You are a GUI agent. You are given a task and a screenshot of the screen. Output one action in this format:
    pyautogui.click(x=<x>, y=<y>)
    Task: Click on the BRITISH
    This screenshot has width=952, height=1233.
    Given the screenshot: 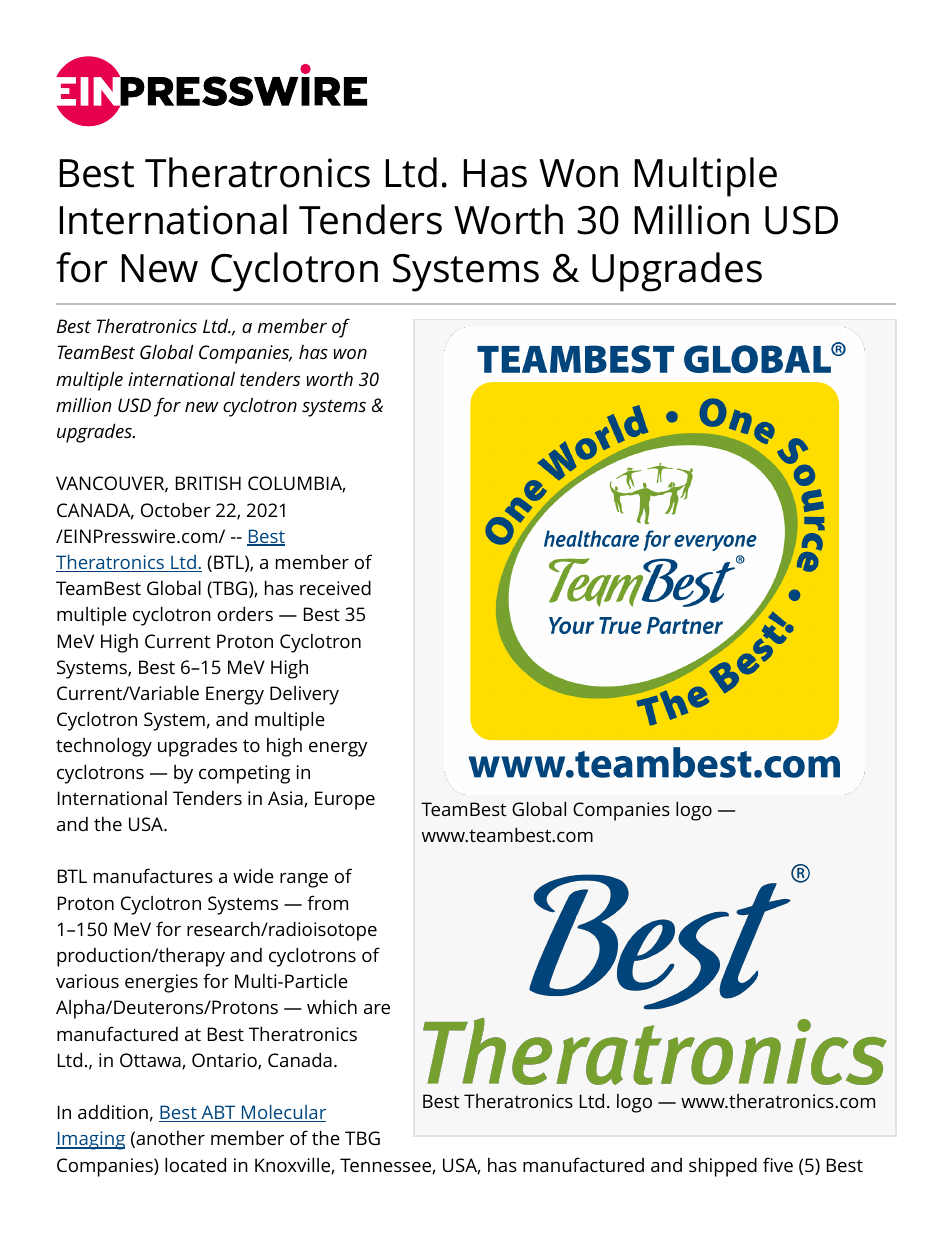 What is the action you would take?
    pyautogui.click(x=208, y=483)
